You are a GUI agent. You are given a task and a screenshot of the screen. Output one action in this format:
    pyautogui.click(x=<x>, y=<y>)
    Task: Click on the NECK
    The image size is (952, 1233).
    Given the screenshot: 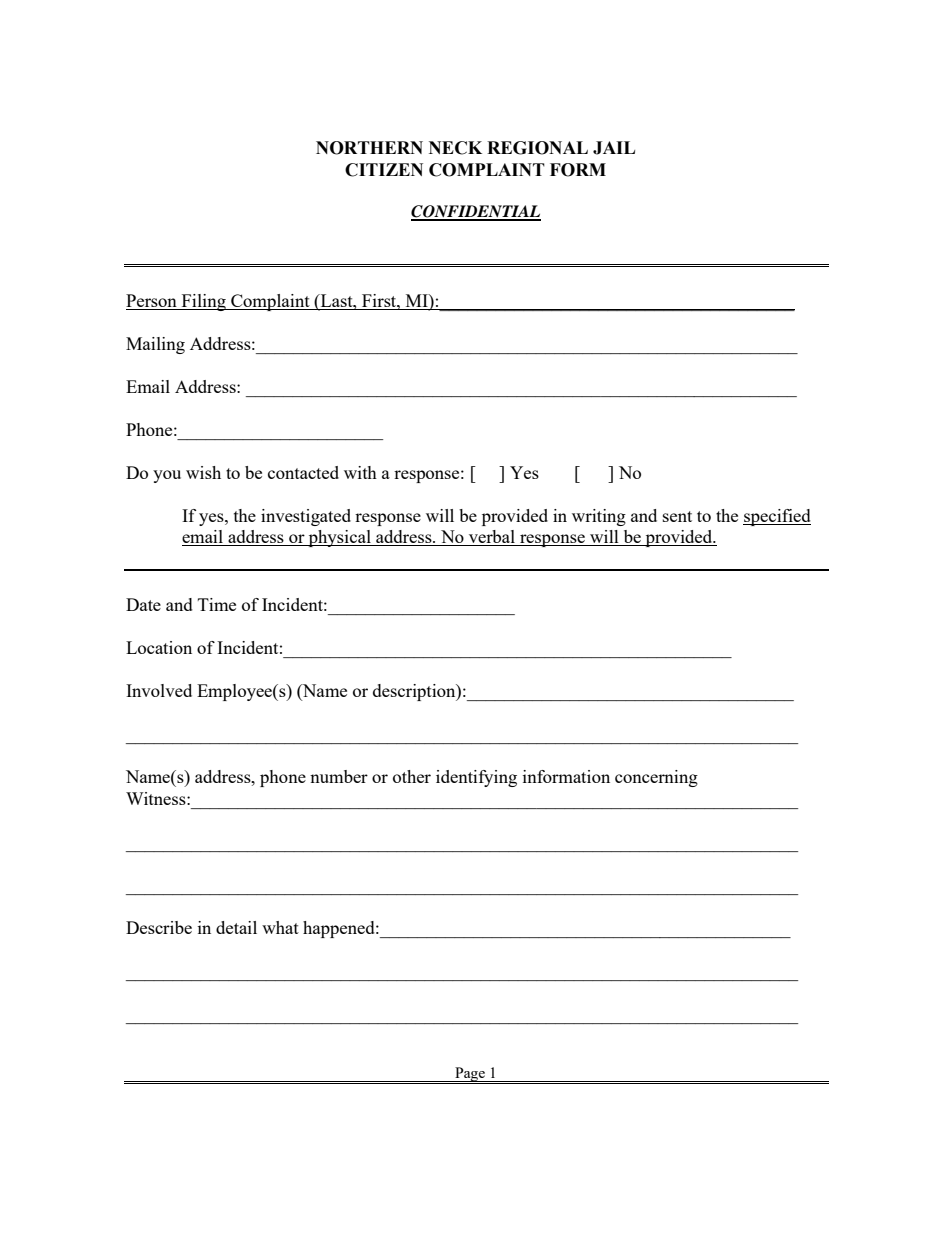 What is the action you would take?
    pyautogui.click(x=455, y=148)
